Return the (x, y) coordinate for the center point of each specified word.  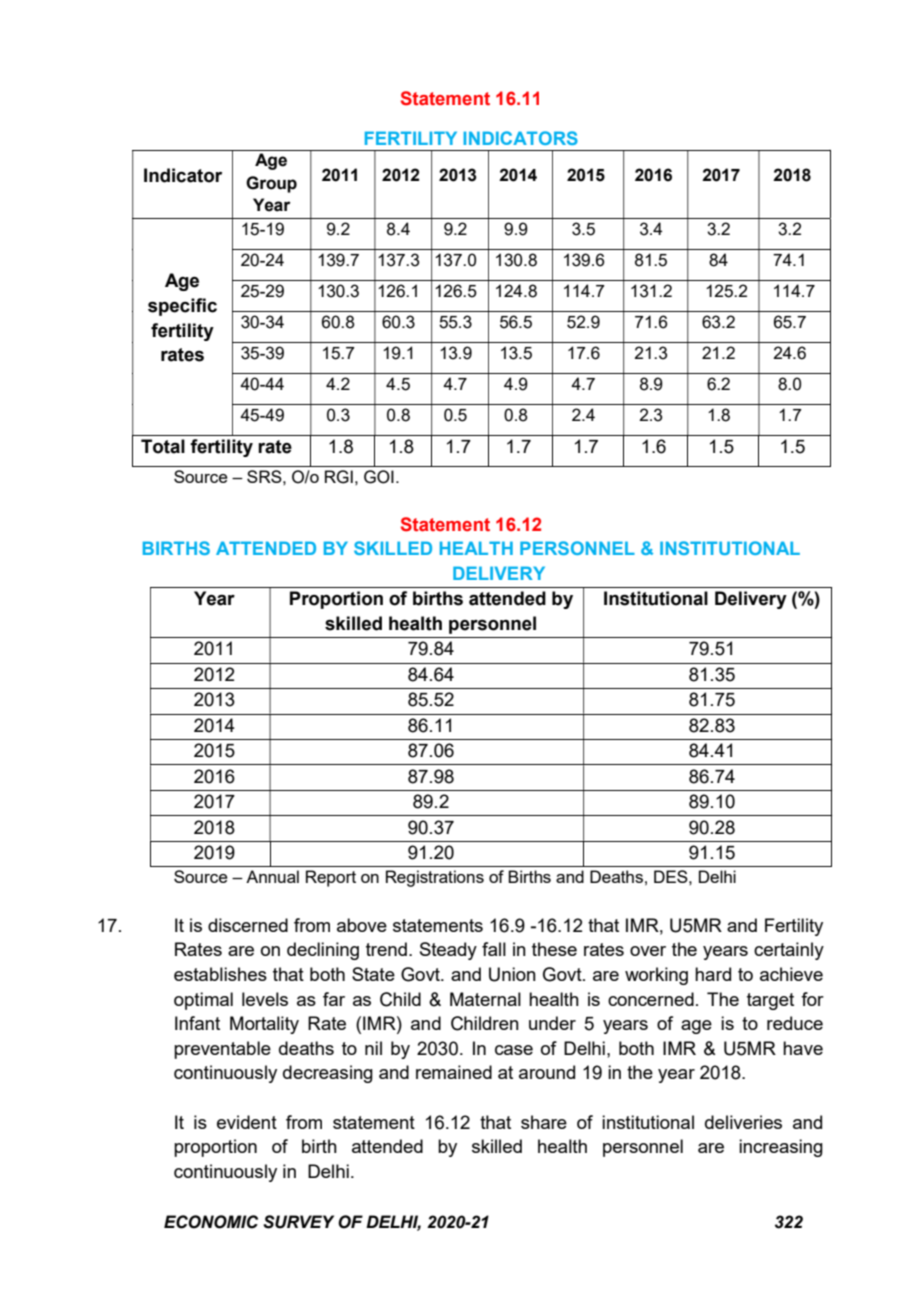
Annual (272, 876)
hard (713, 974)
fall (494, 949)
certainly (789, 951)
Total (163, 446)
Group (271, 184)
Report (331, 878)
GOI (379, 477)
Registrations (435, 878)
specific (182, 307)
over (648, 951)
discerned (248, 925)
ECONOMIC (211, 1222)
